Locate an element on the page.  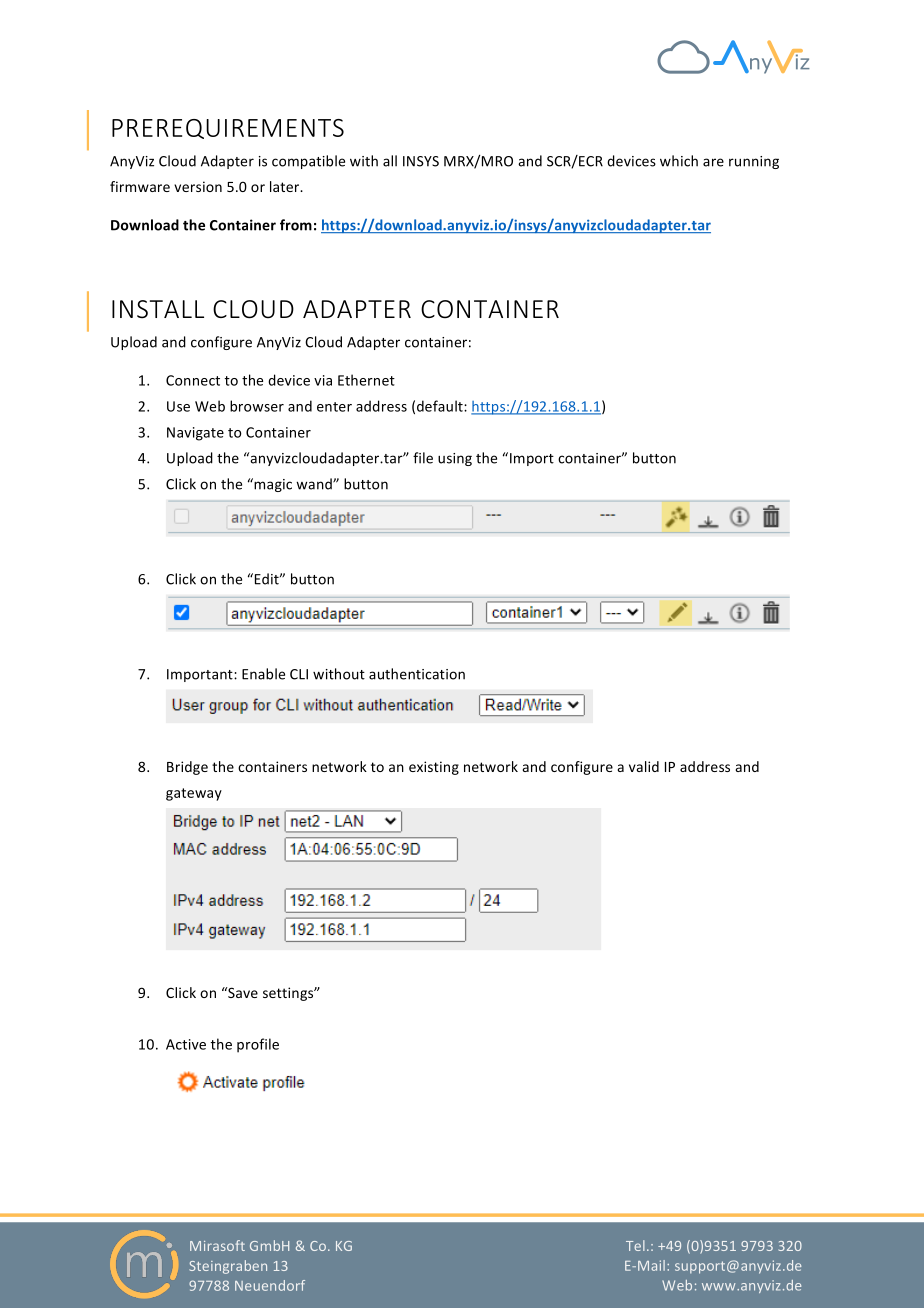
which is located at coordinates (679, 161).
